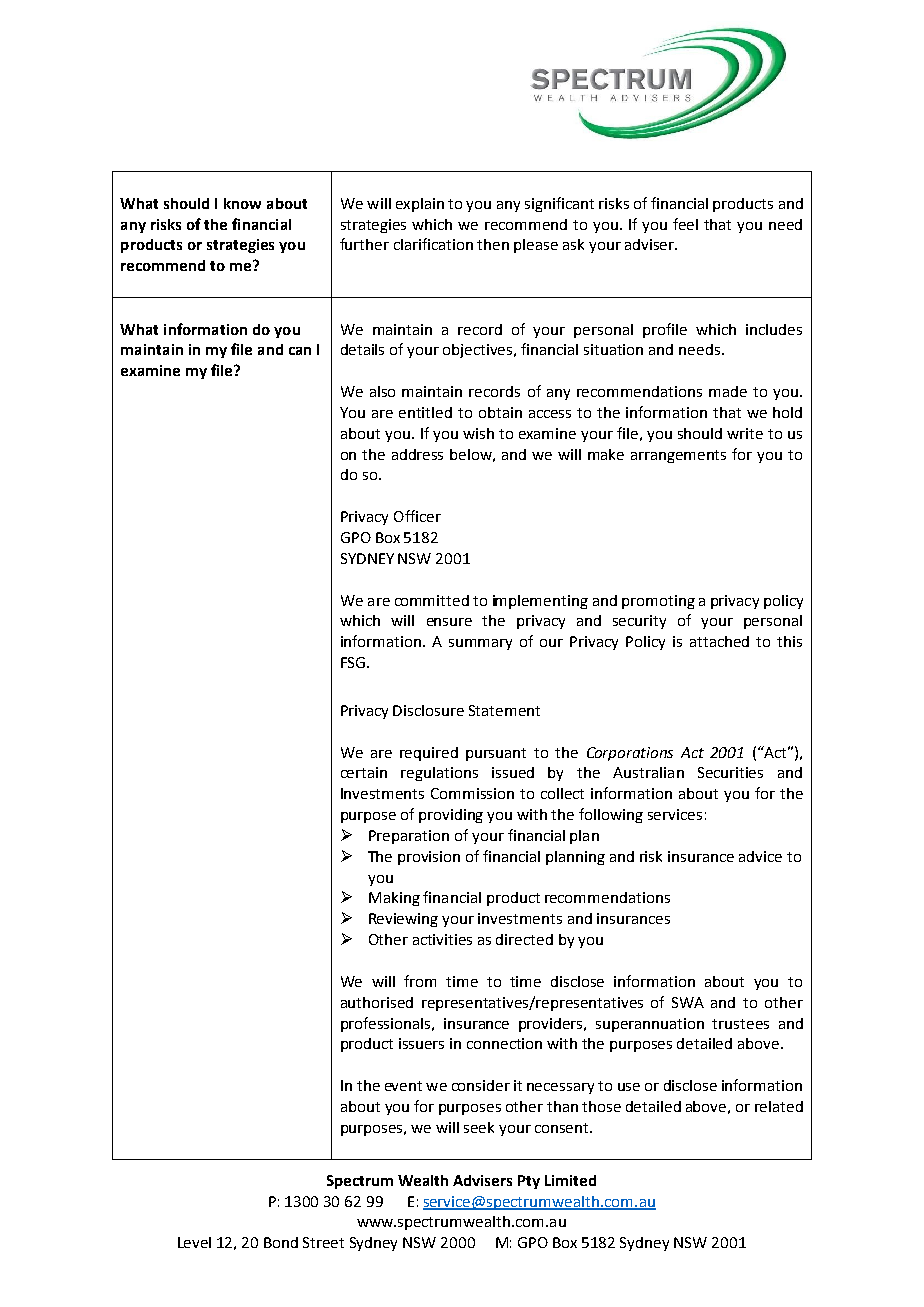 Image resolution: width=924 pixels, height=1307 pixels. Describe the element at coordinates (685, 224) in the document. I see `feel` at that location.
